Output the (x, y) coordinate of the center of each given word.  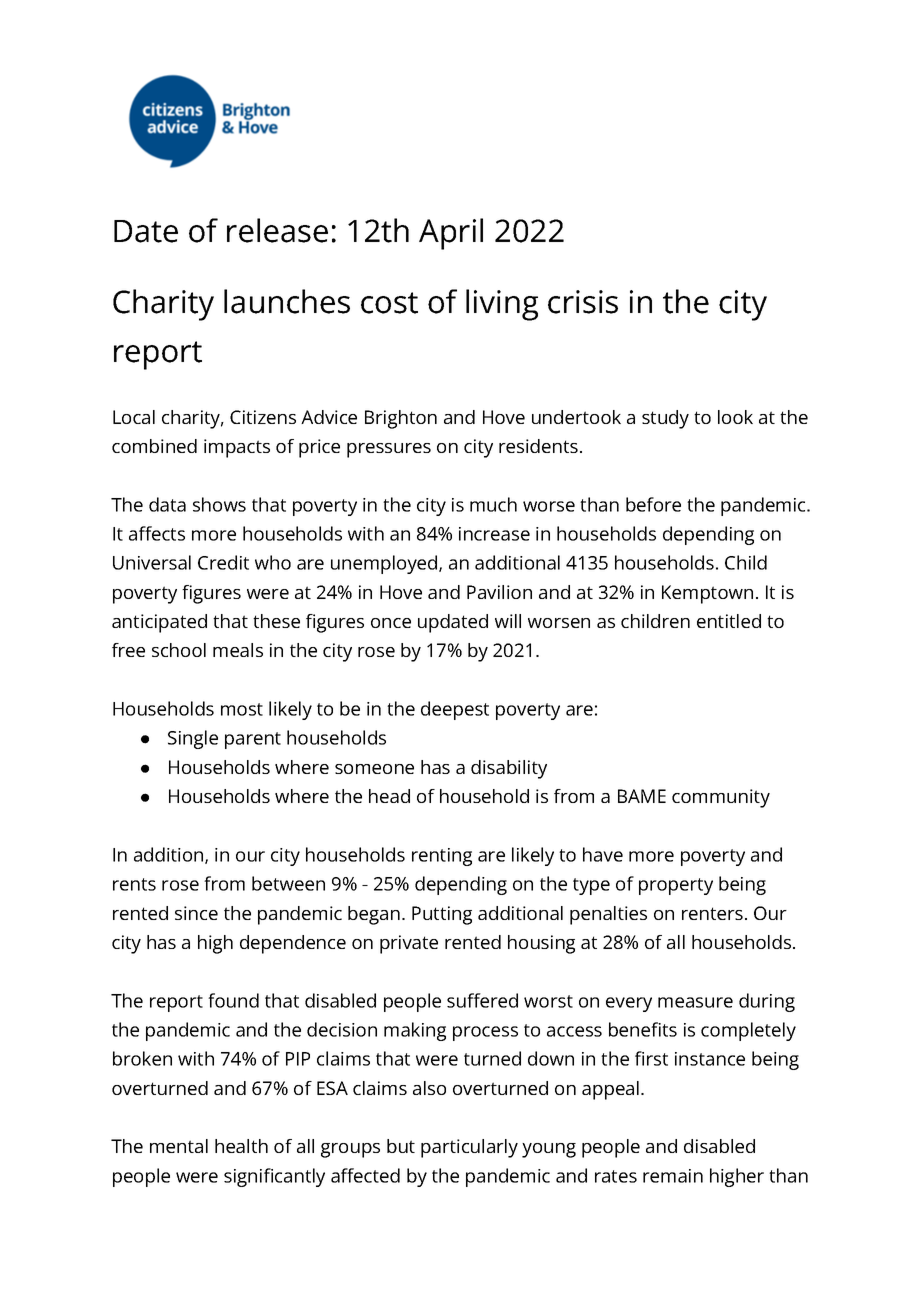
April (451, 234)
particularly (469, 1148)
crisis (583, 302)
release (277, 230)
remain (673, 1176)
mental (179, 1146)
